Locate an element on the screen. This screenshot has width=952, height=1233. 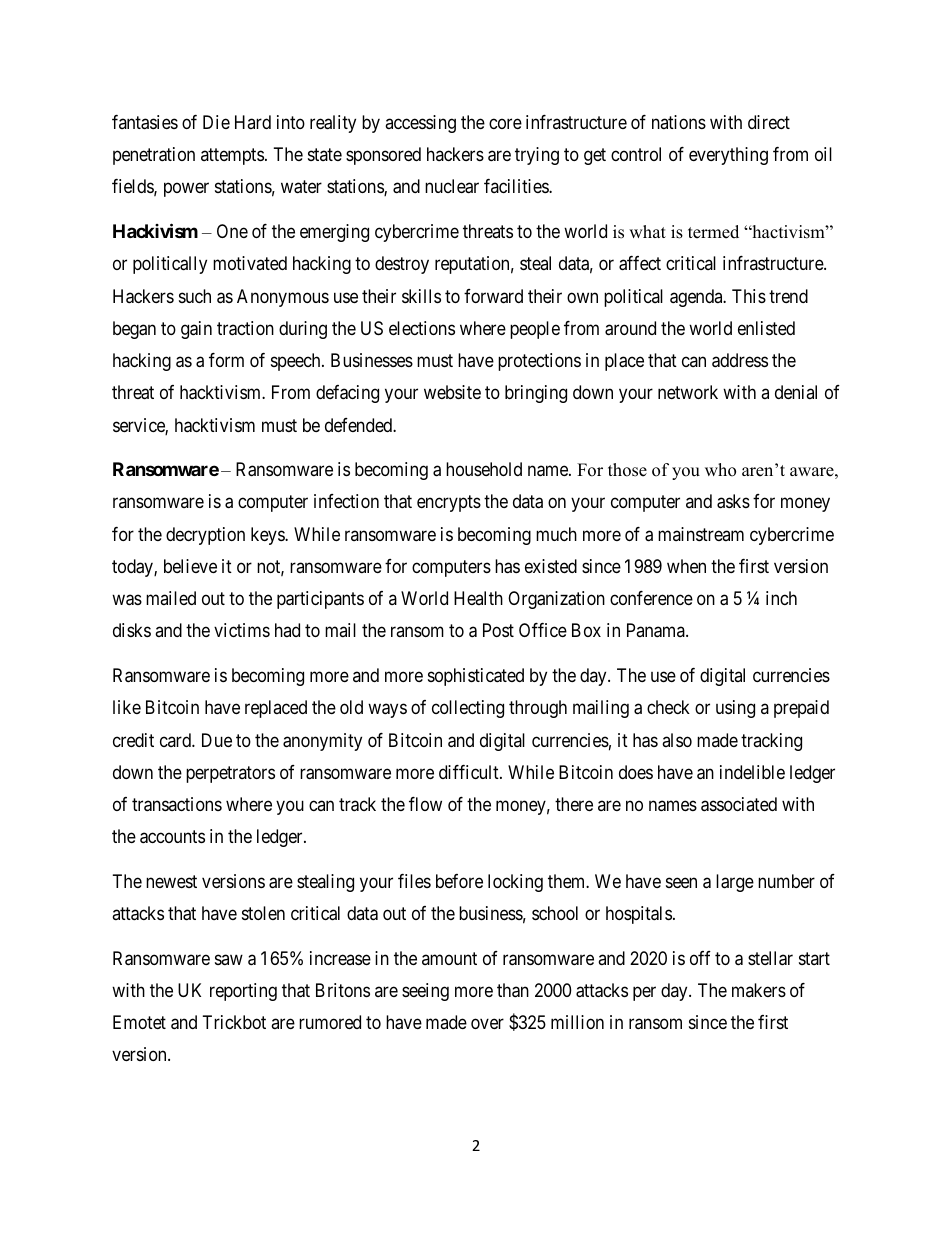
Health is located at coordinates (478, 598).
